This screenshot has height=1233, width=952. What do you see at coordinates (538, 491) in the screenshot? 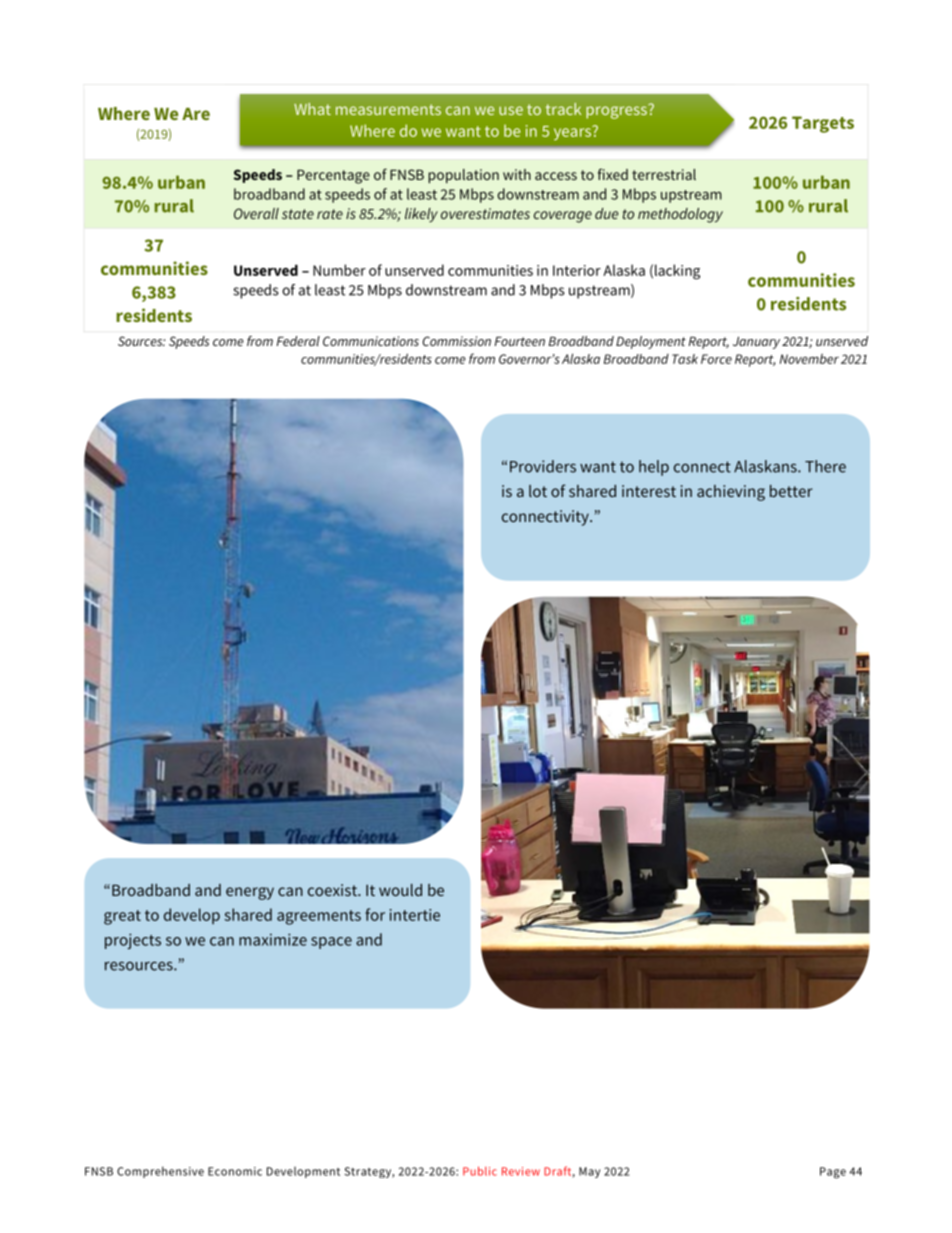
I see `lot` at bounding box center [538, 491].
